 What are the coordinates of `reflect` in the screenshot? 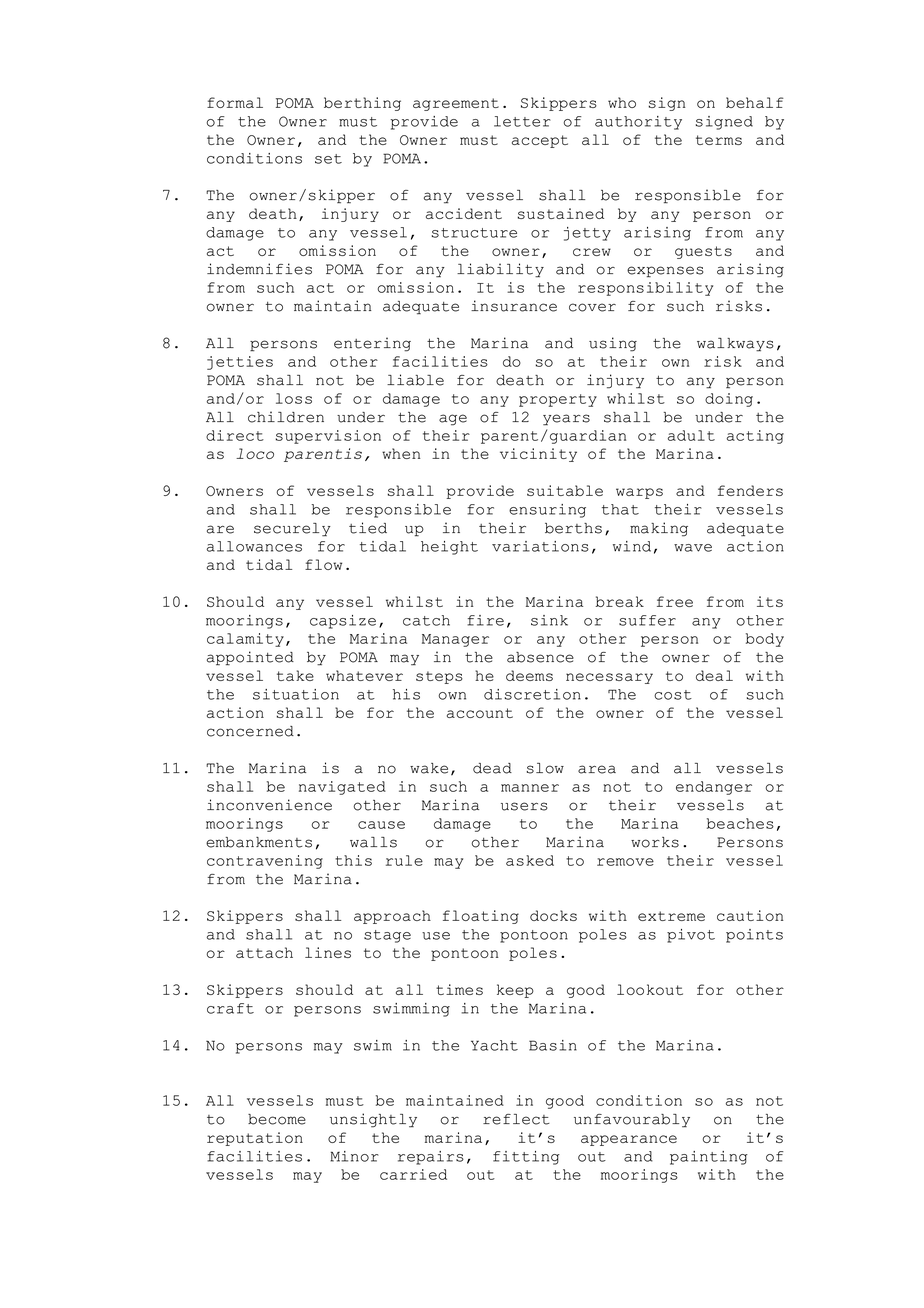 It's located at (516, 1119).
